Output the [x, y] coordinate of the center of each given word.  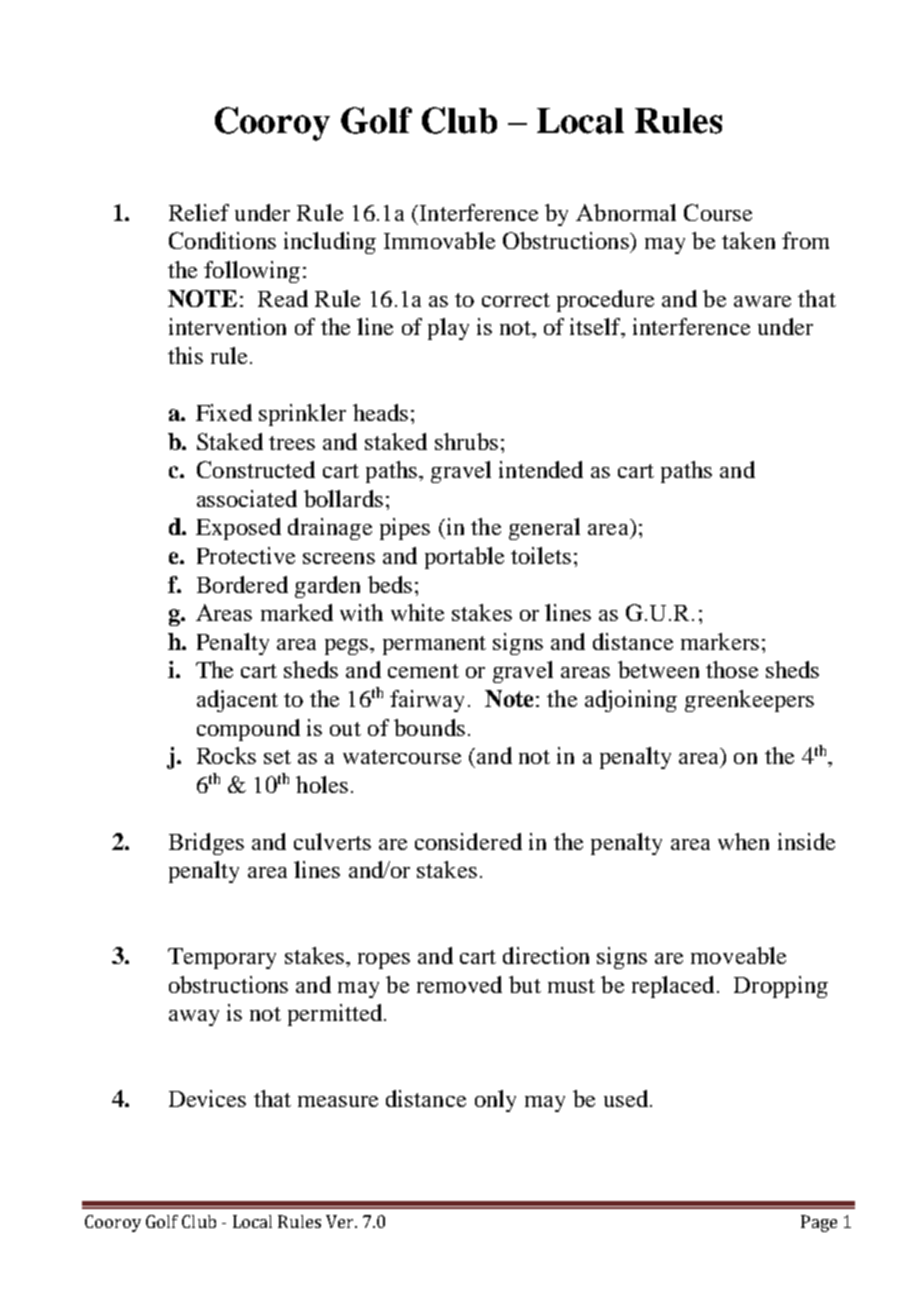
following [252, 272]
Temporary [222, 958]
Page [819, 1223]
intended [541, 469]
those [732, 669]
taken [748, 240]
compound [248, 730]
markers [720, 641]
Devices [207, 1098]
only [495, 1101]
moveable [738, 955]
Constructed [256, 469]
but [525, 984]
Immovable [439, 240]
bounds [429, 727]
